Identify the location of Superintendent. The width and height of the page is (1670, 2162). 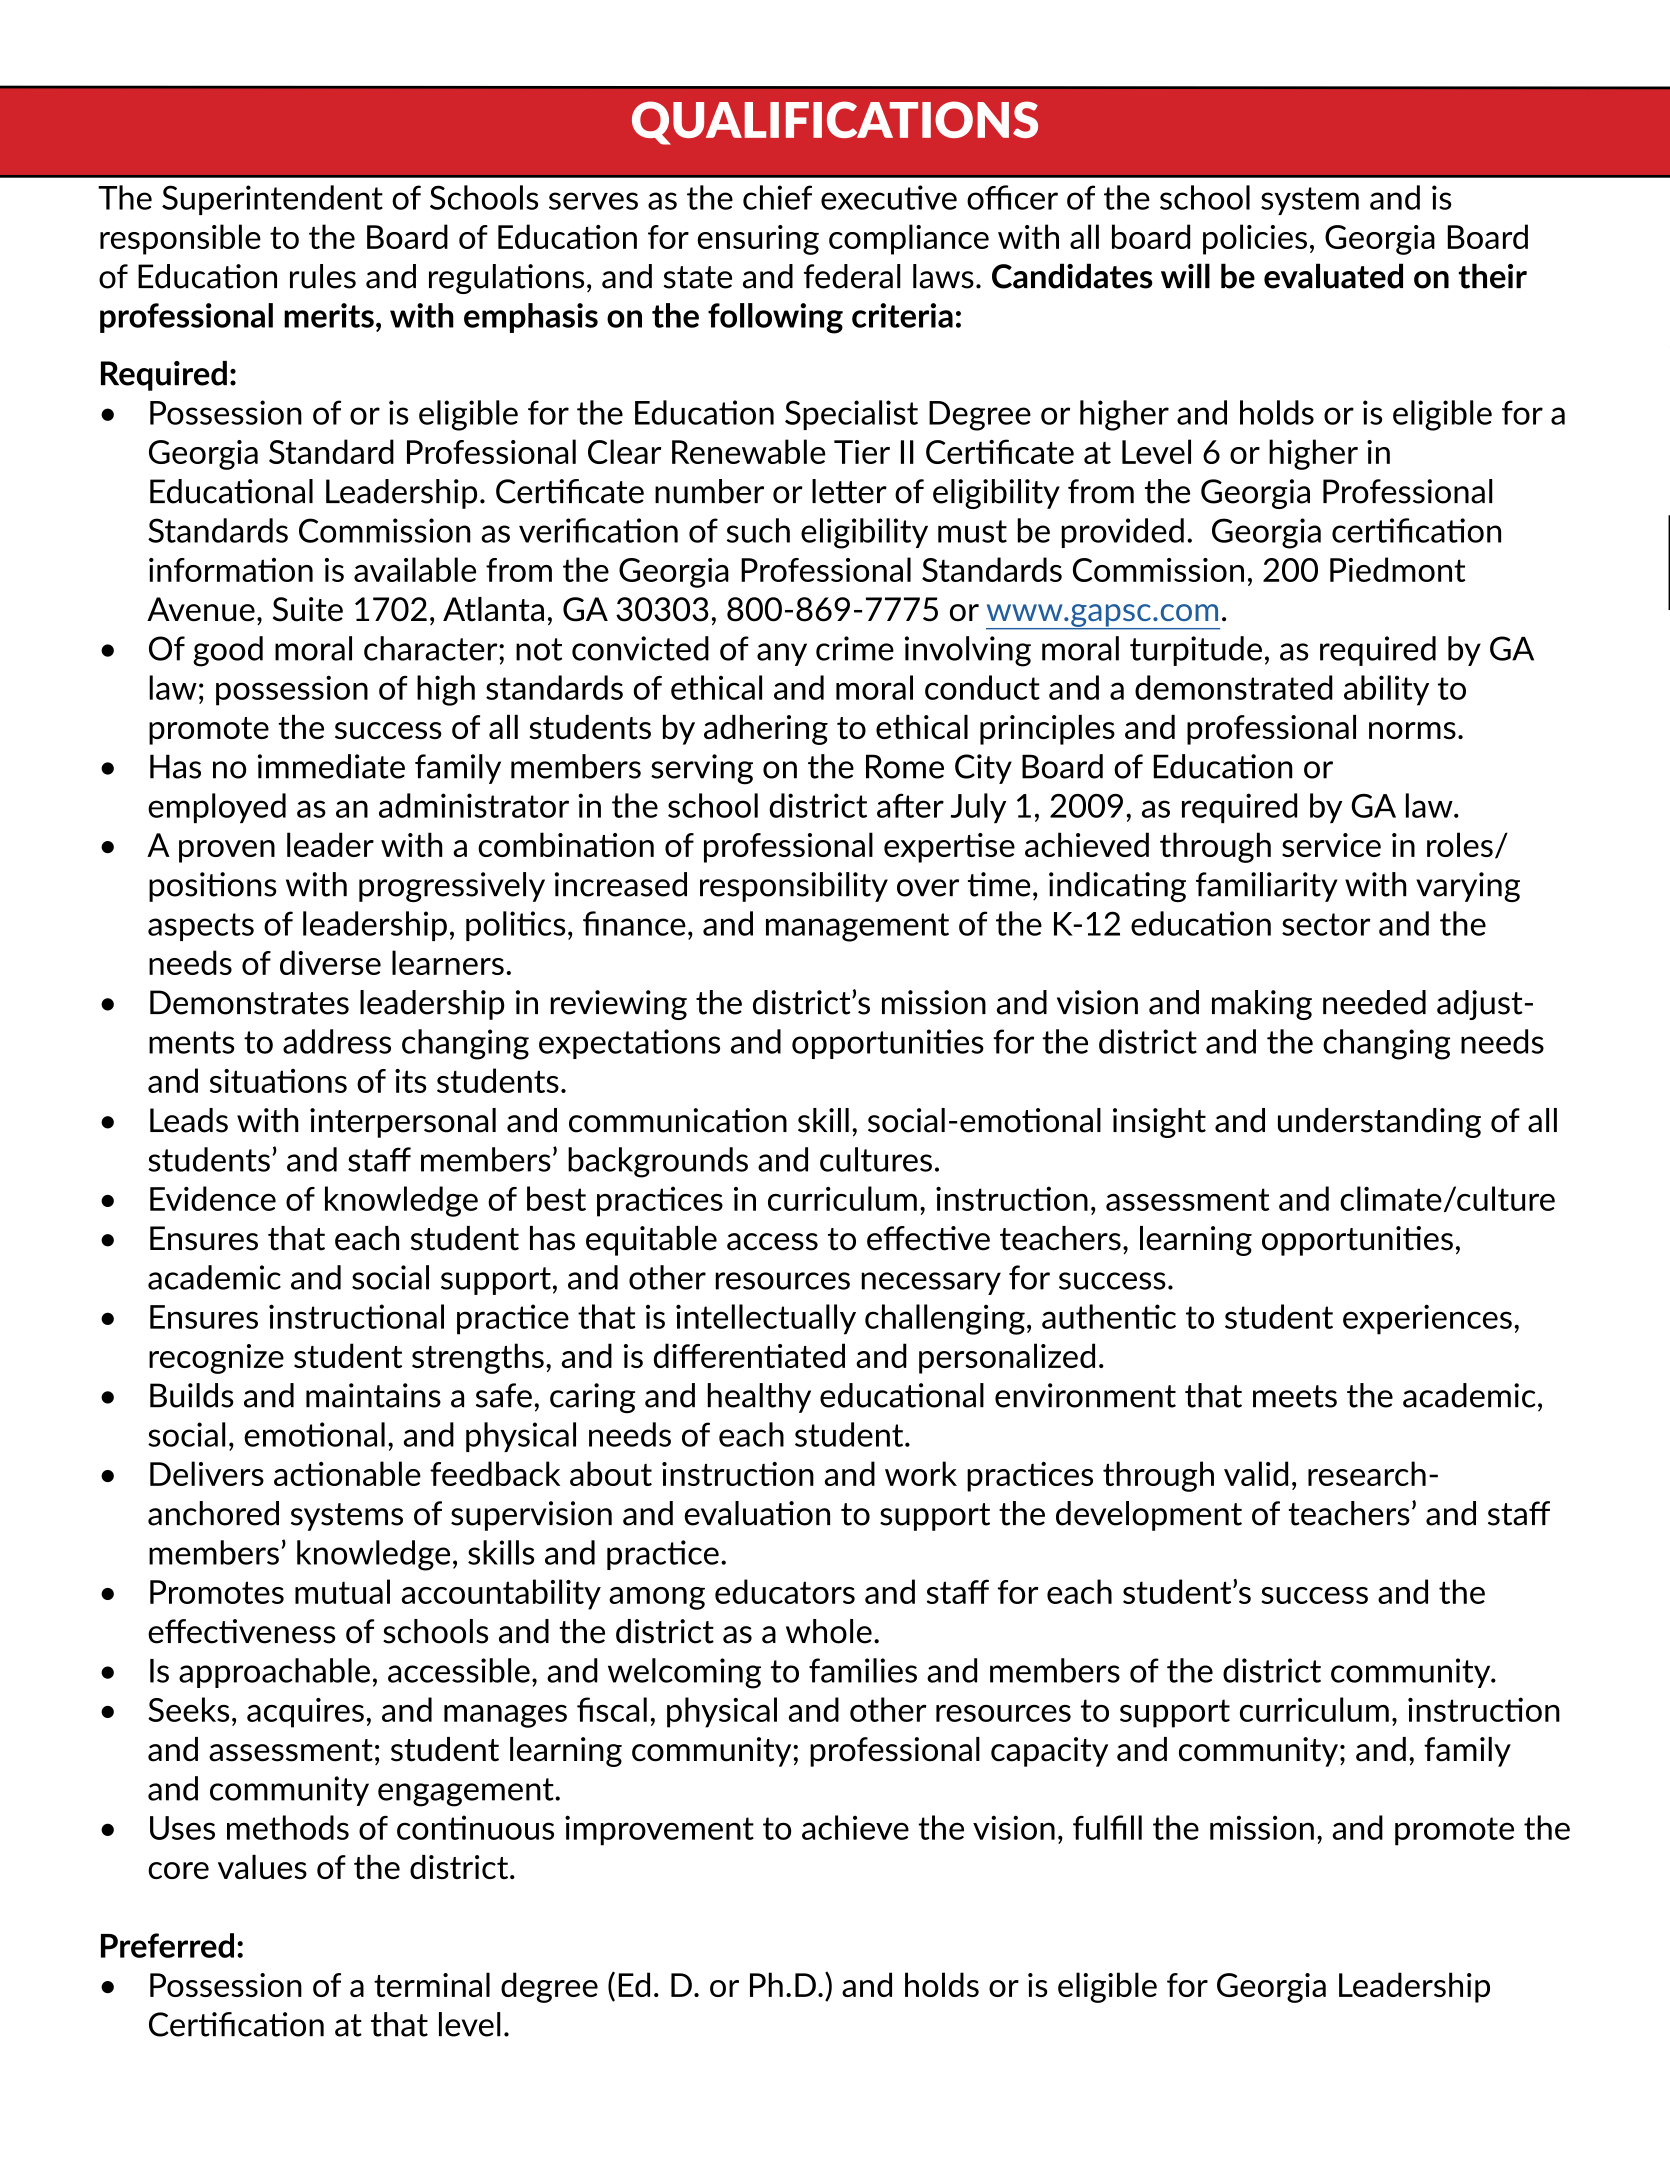
(272, 200).
